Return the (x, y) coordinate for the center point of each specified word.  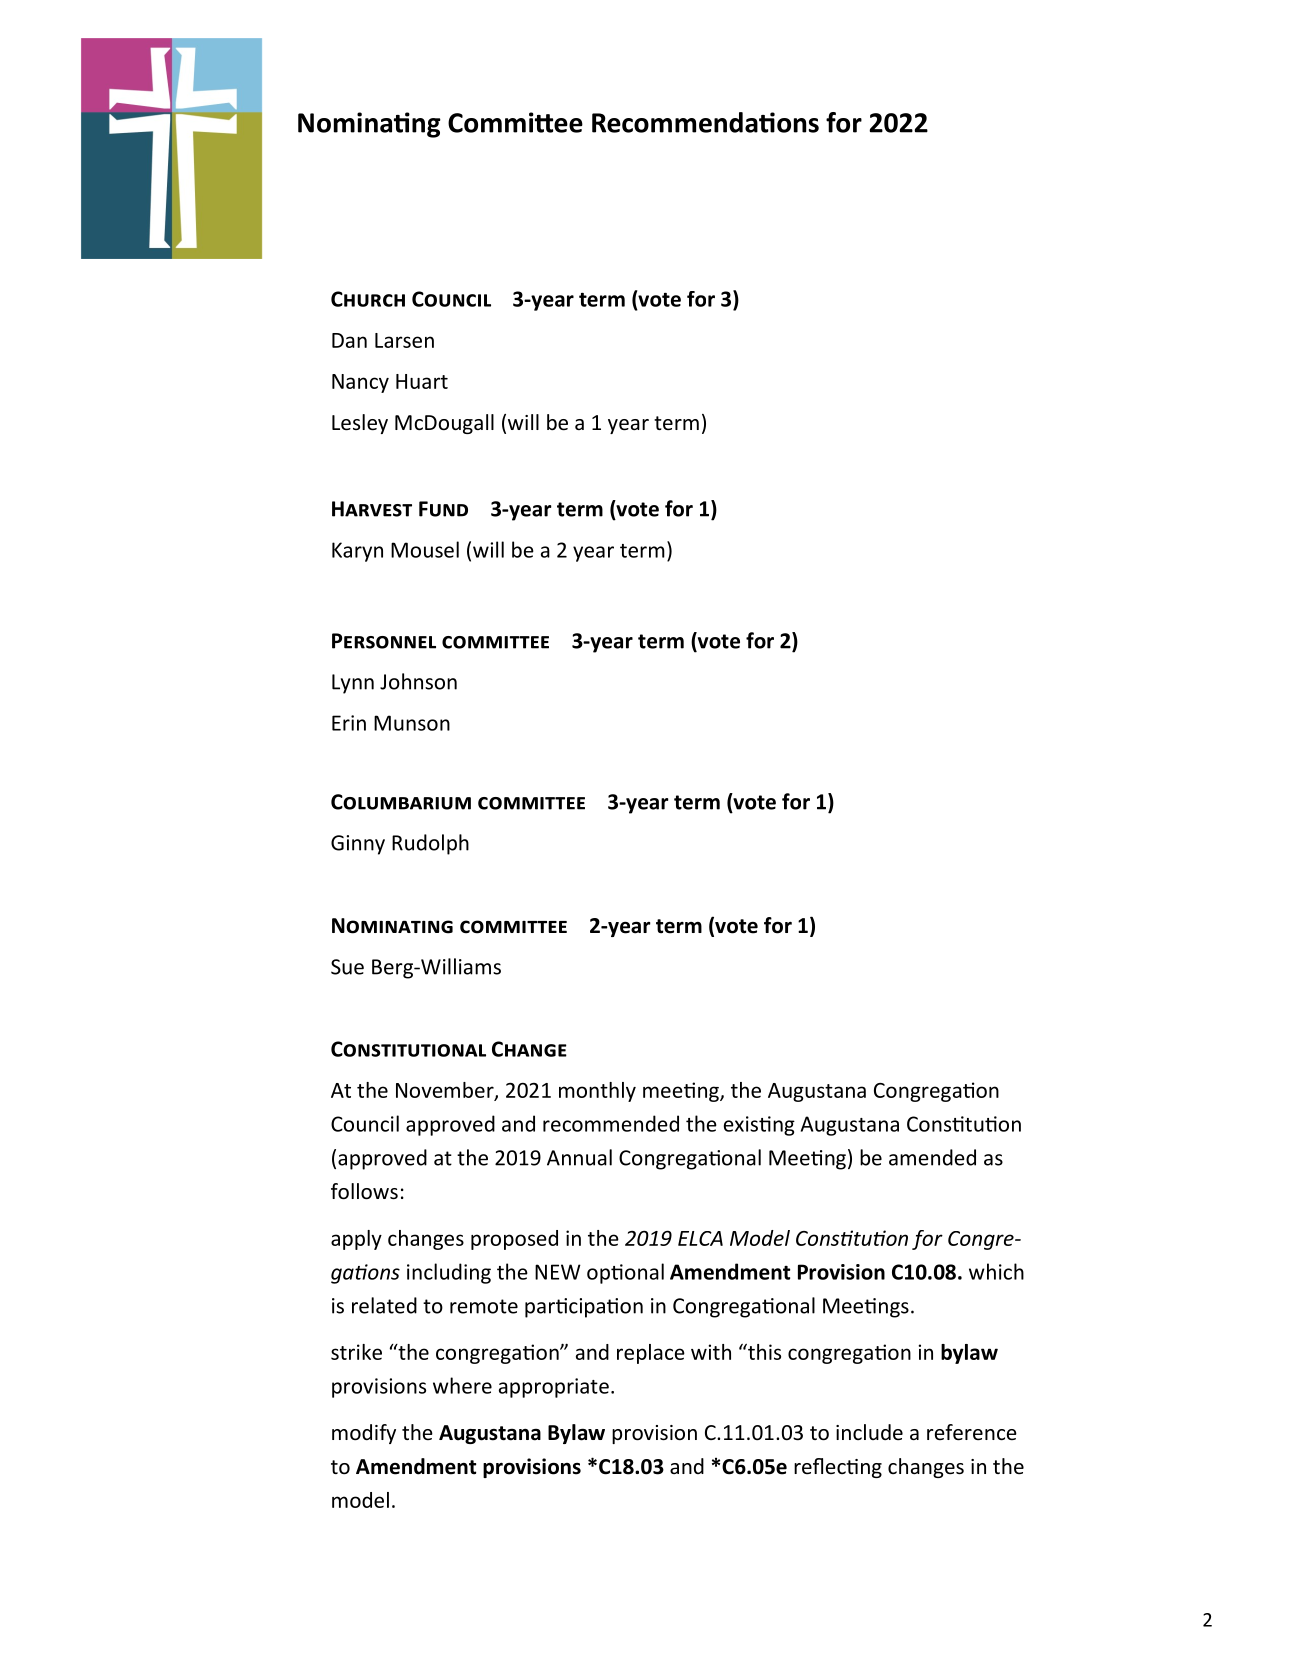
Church (368, 299)
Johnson (418, 681)
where (462, 1385)
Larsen (404, 340)
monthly (597, 1092)
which (996, 1271)
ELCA (700, 1238)
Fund (443, 509)
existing (759, 1126)
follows (364, 1191)
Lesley (360, 424)
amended (932, 1157)
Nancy (360, 383)
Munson (412, 723)
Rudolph (430, 844)
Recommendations (705, 122)
